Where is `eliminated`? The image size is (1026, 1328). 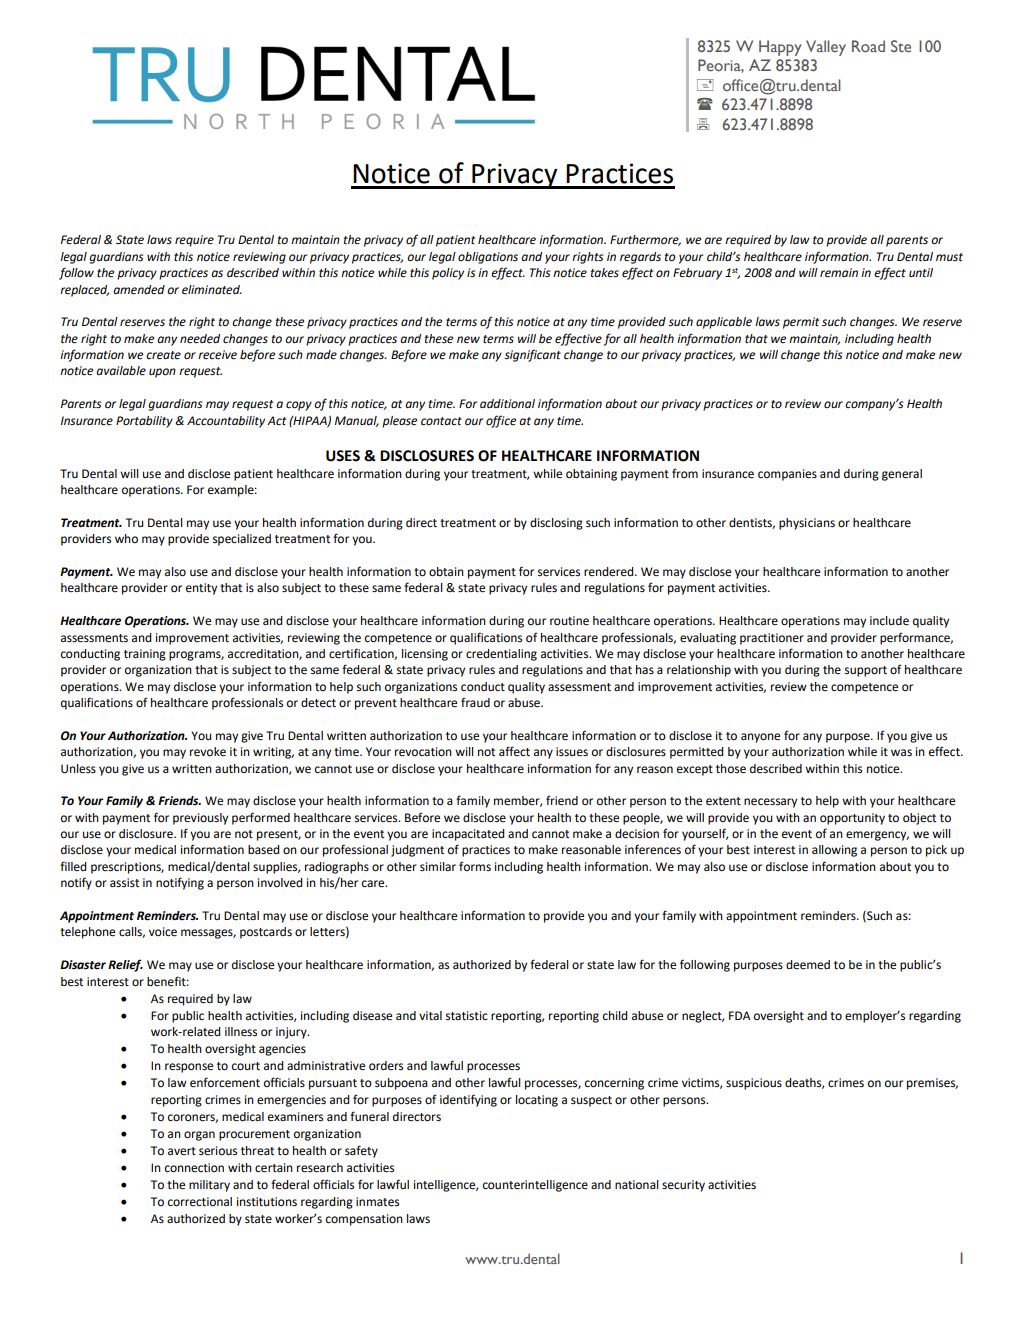
eliminated is located at coordinates (212, 290).
